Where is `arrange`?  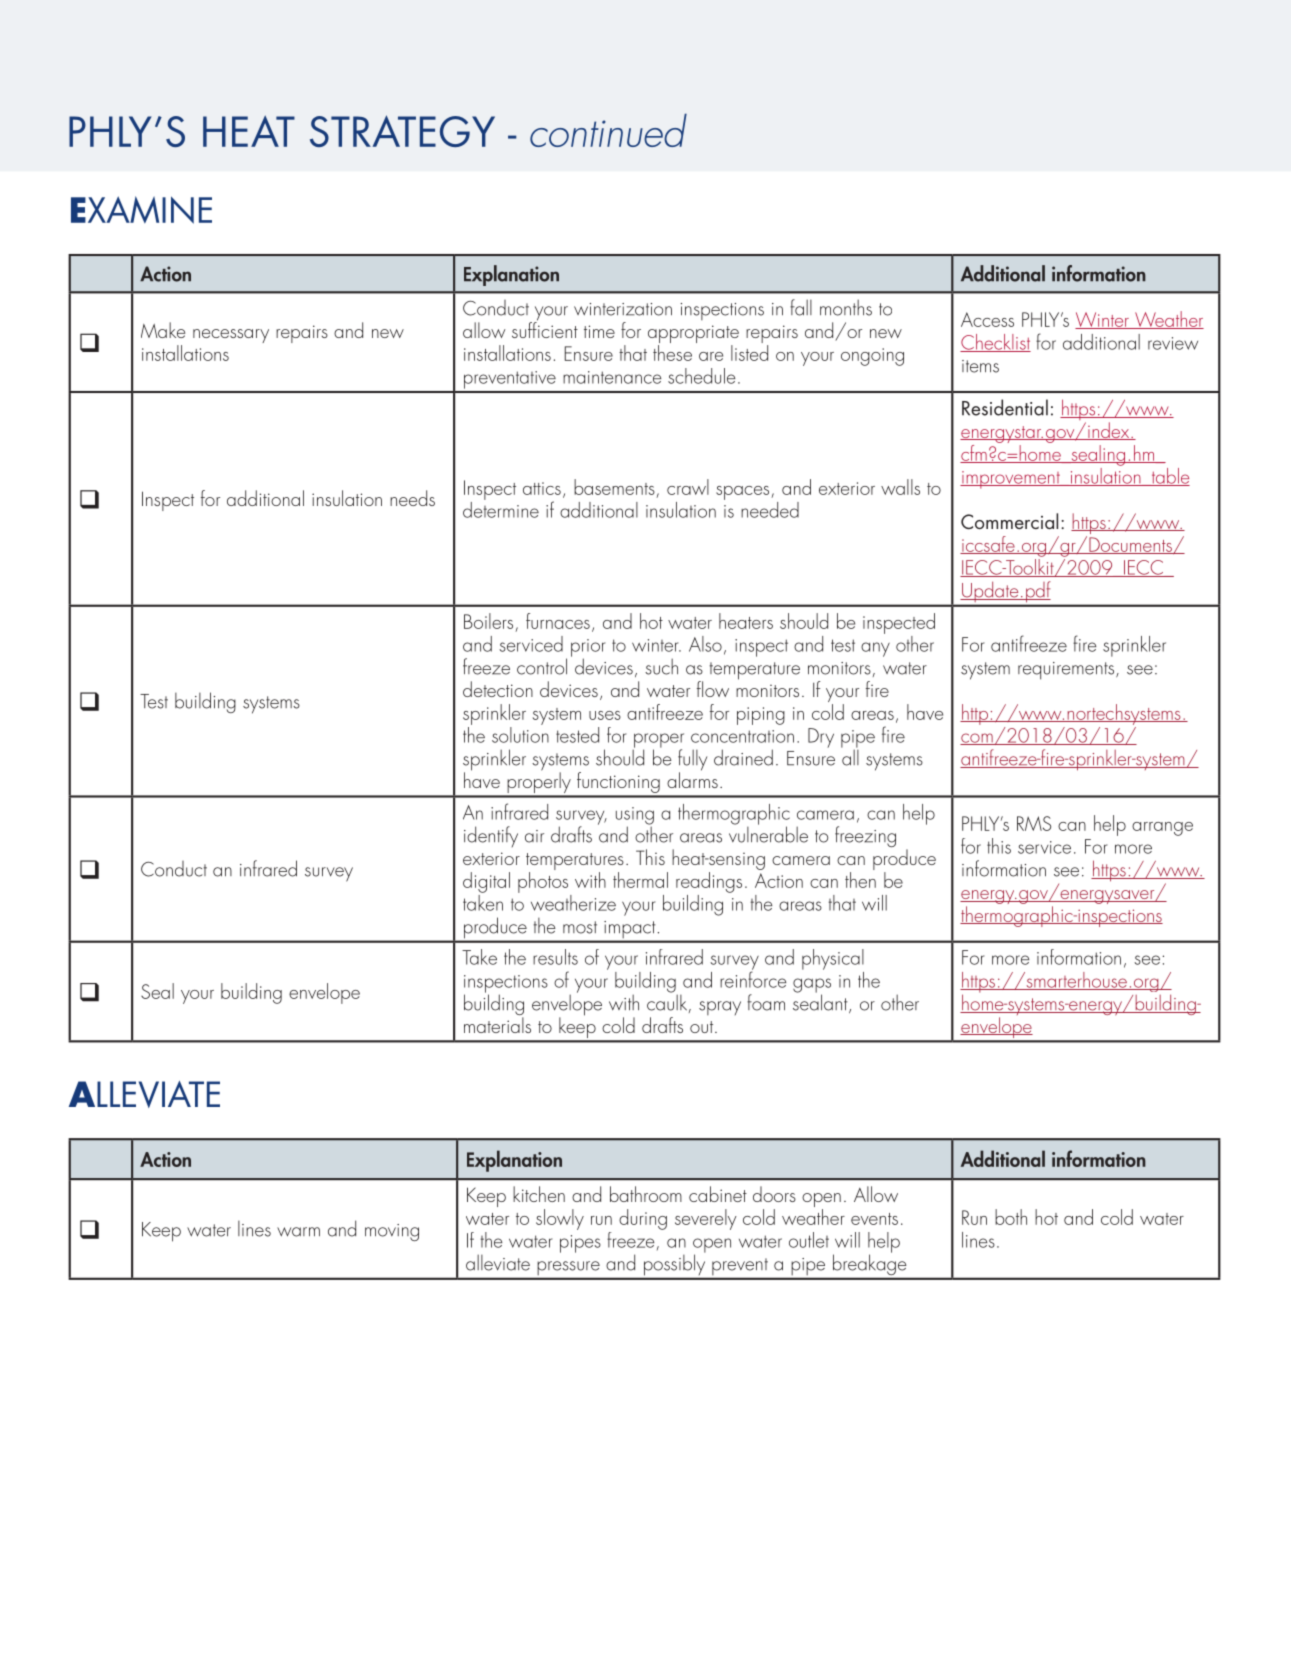
arrange is located at coordinates (1162, 829).
